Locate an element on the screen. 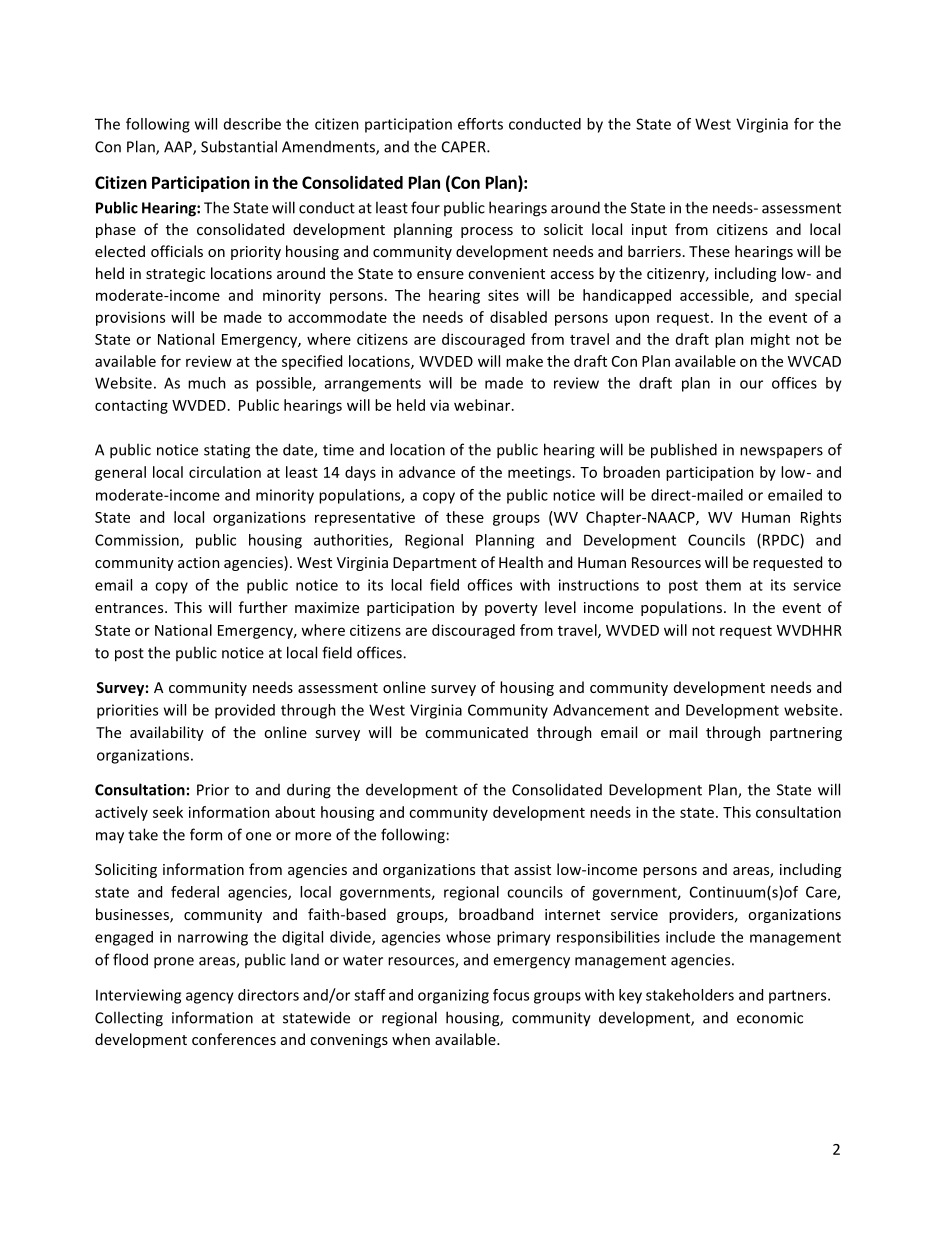 The height and width of the screenshot is (1233, 952). CAPER is located at coordinates (465, 147).
